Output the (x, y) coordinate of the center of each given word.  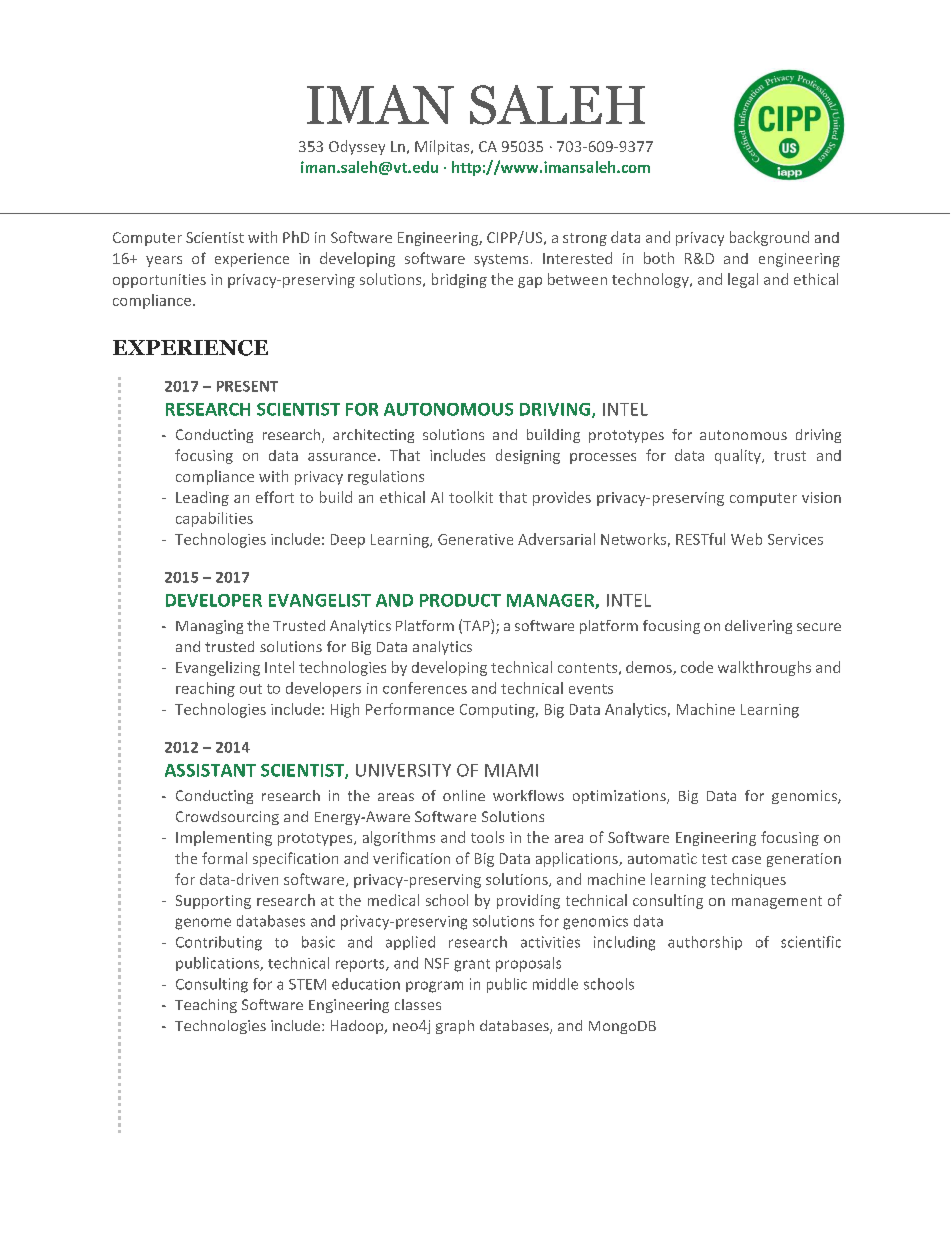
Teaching (206, 1006)
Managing (209, 627)
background (769, 238)
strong (585, 239)
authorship (705, 943)
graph (455, 1027)
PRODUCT (460, 600)
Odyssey (357, 147)
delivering (758, 627)
